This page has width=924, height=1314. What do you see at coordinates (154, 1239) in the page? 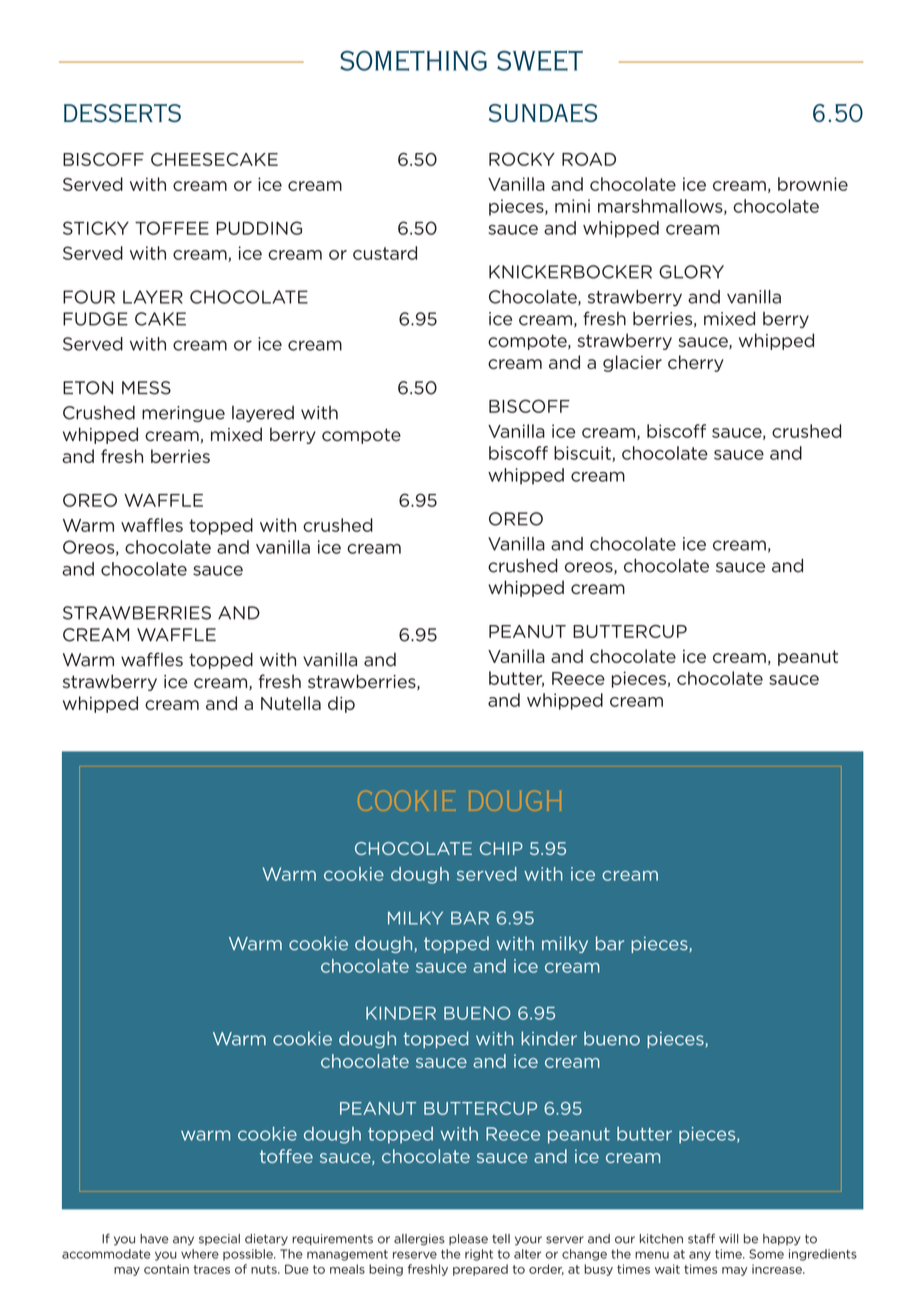
I see `have` at bounding box center [154, 1239].
